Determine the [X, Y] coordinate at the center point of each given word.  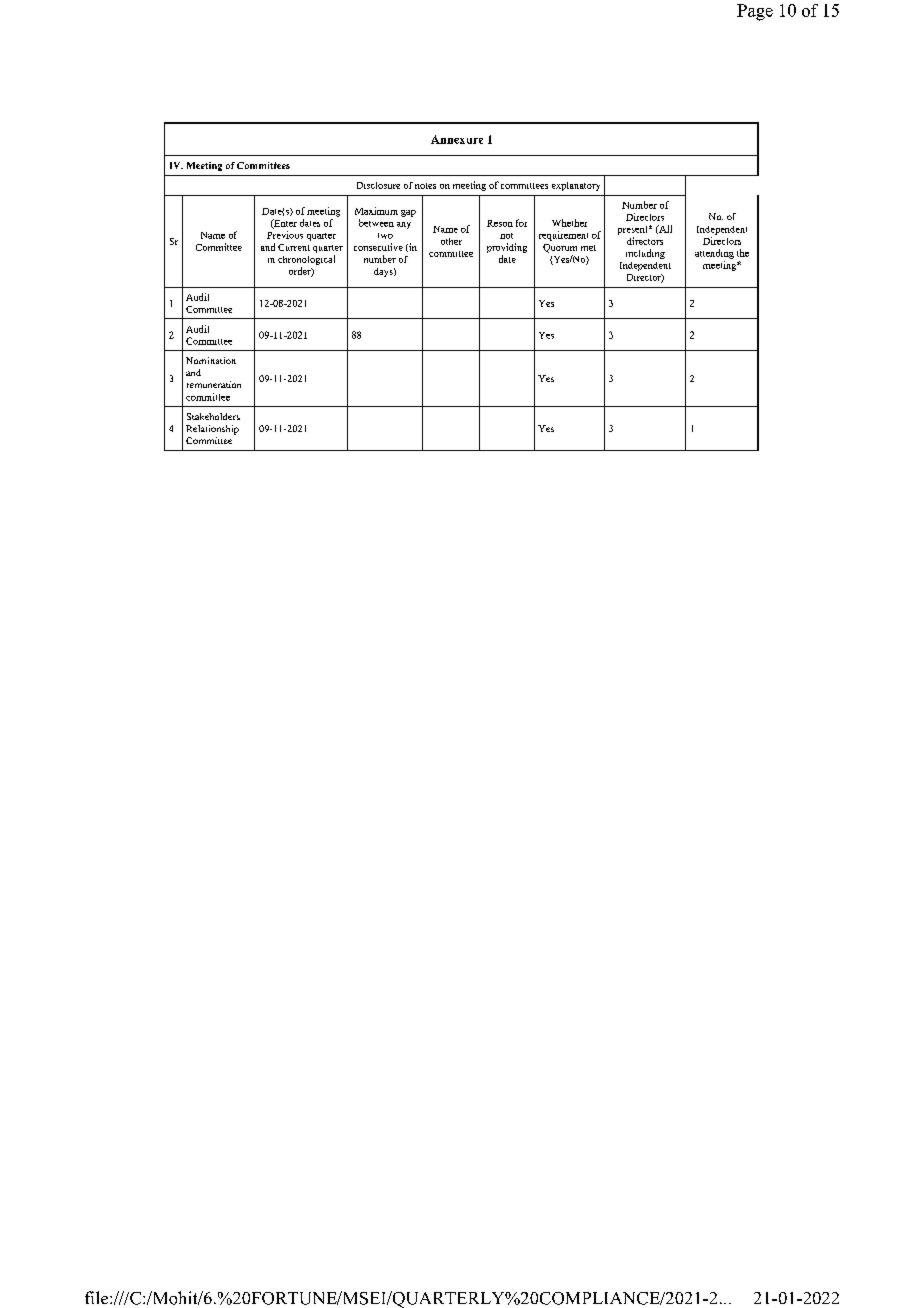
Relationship [212, 430]
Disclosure [378, 185]
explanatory [576, 186]
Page [755, 12]
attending [714, 254]
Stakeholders [213, 416]
